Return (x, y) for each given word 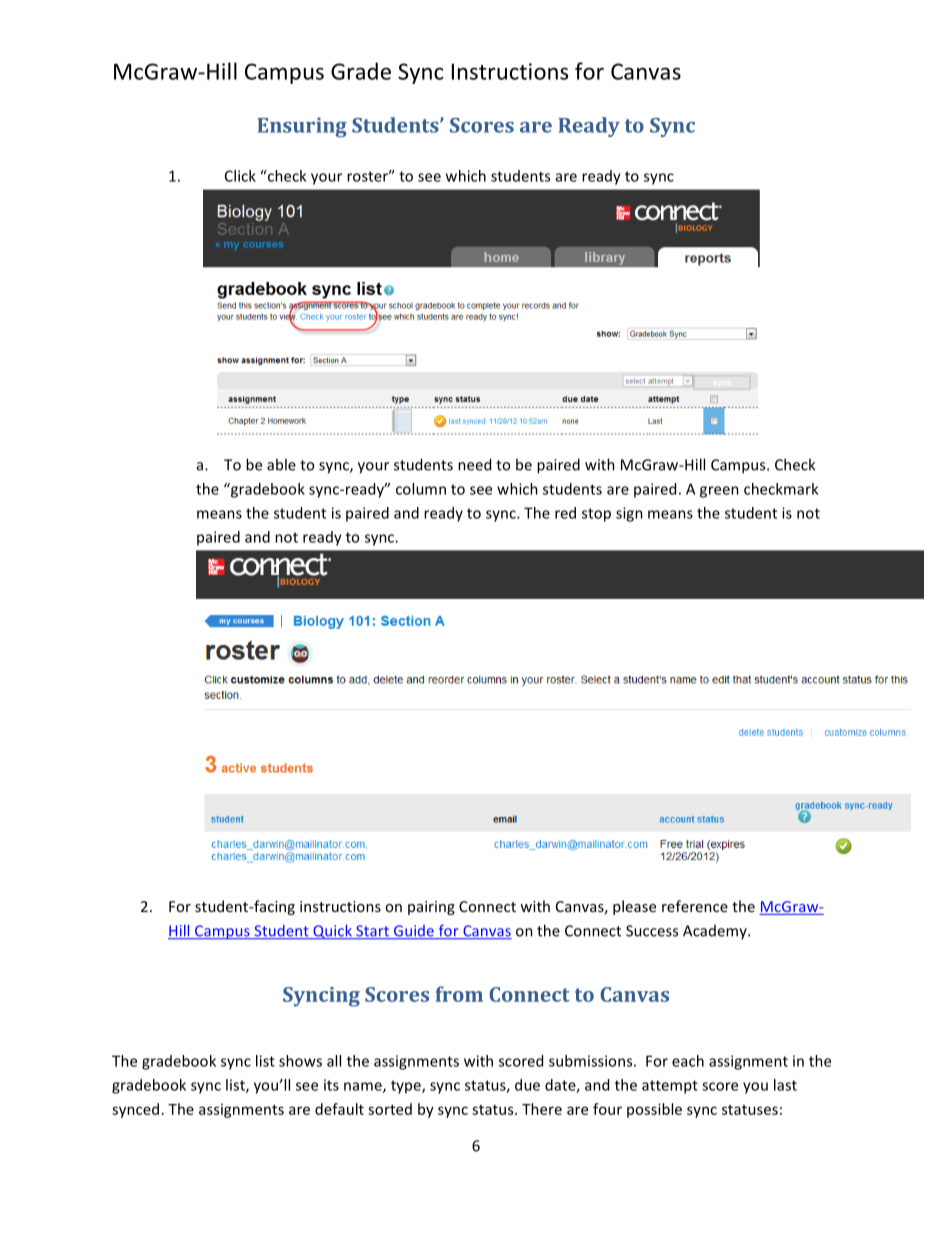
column (421, 489)
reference (695, 906)
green (719, 492)
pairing (431, 908)
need (474, 464)
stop (596, 515)
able (281, 464)
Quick (332, 931)
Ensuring (302, 127)
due (527, 1085)
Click (240, 176)
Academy (716, 932)
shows (300, 1061)
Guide (414, 932)
